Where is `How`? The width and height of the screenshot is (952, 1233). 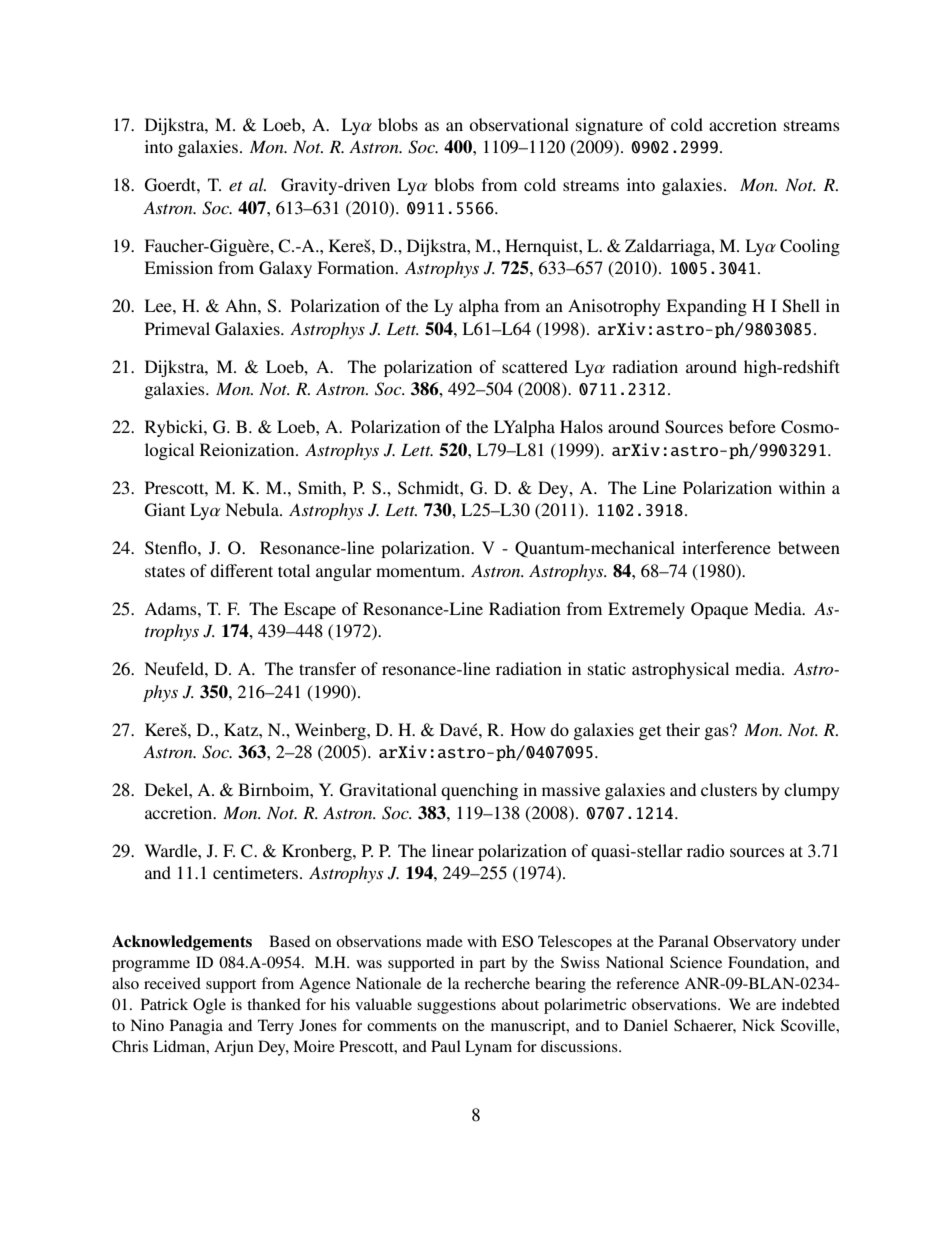 How is located at coordinates (528, 729).
